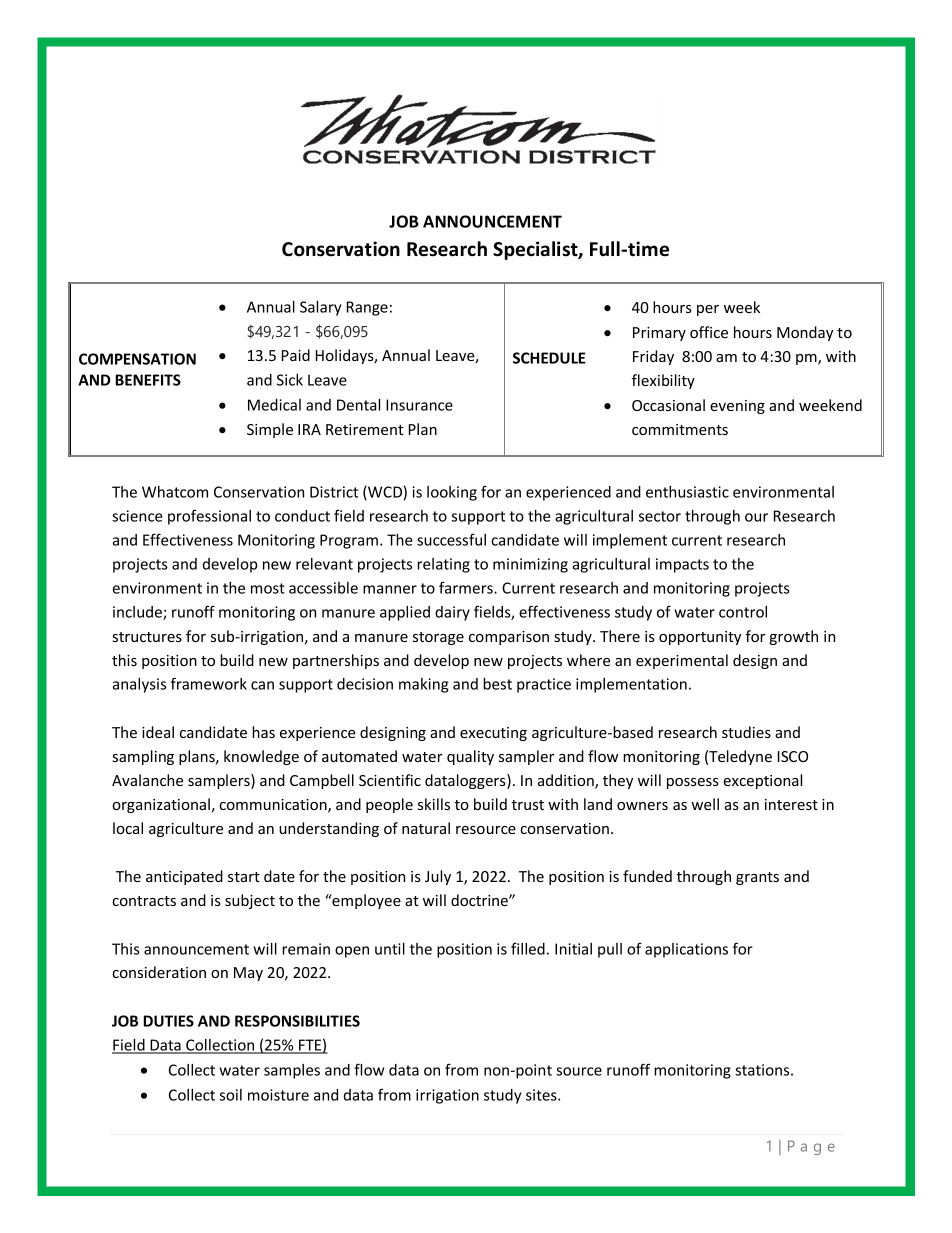  Describe the element at coordinates (268, 588) in the screenshot. I see `most` at that location.
